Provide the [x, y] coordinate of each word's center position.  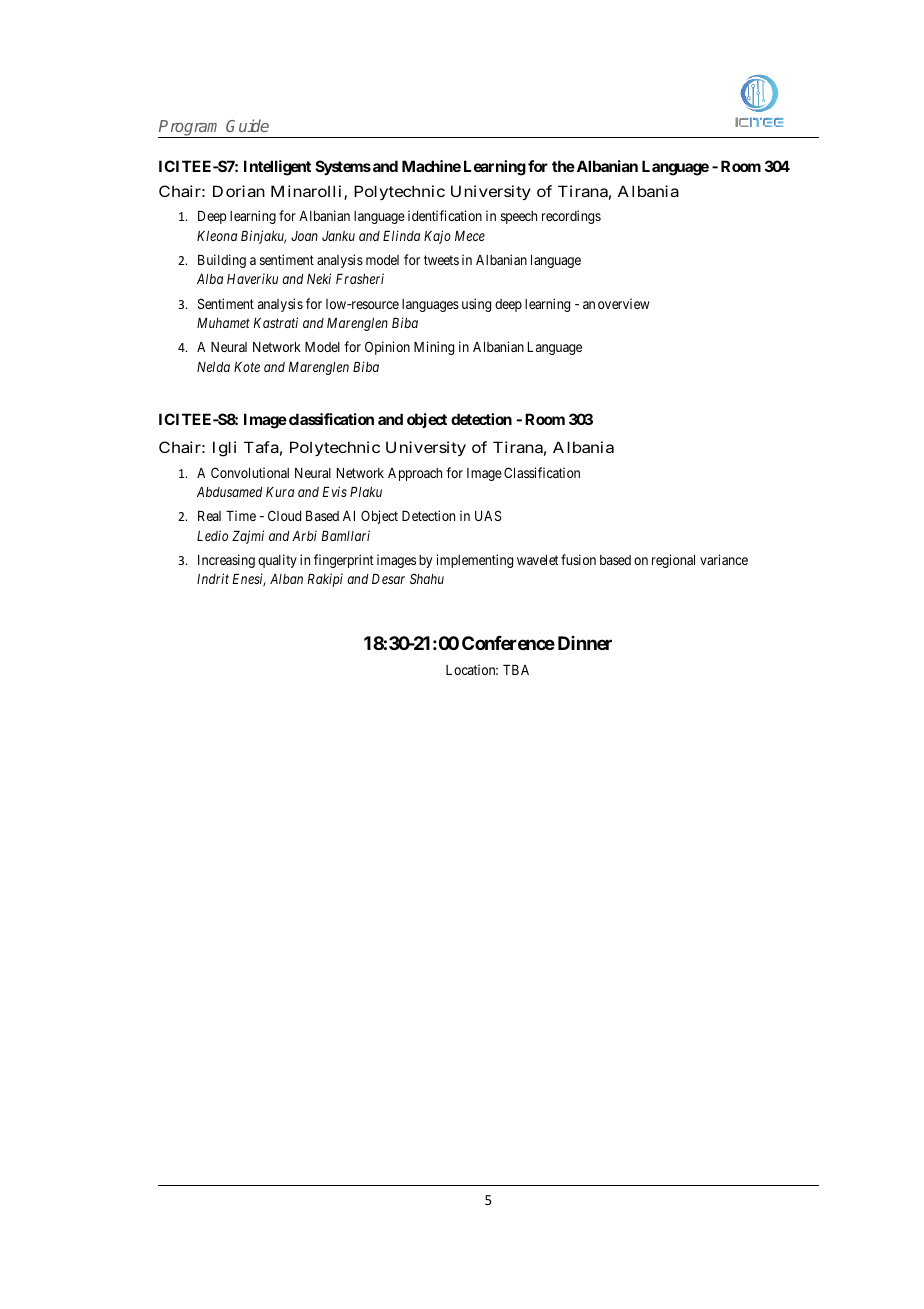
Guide [247, 125]
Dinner [585, 643]
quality [277, 561]
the [563, 166]
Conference [508, 643]
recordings [571, 217]
